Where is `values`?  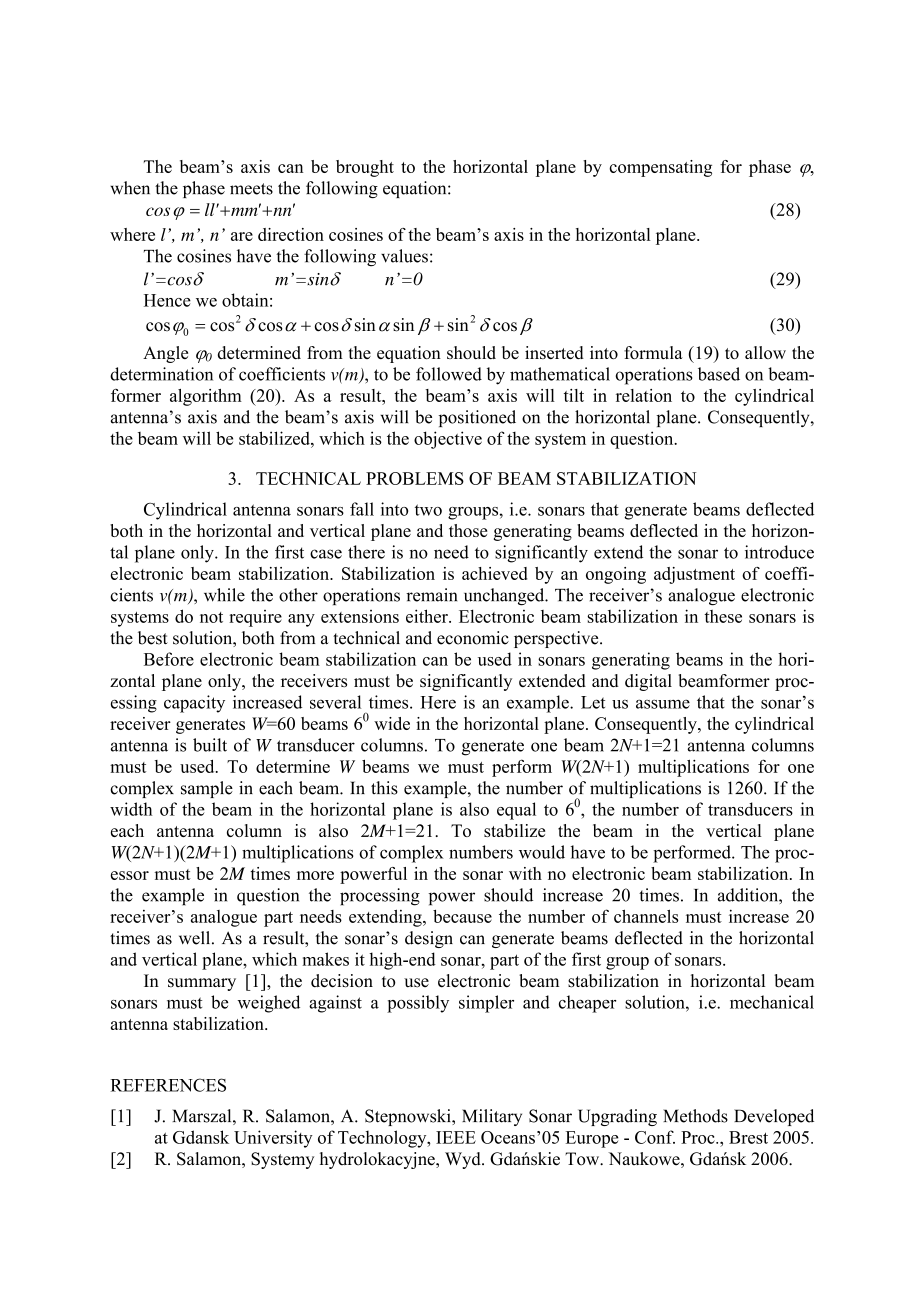 values is located at coordinates (404, 256).
